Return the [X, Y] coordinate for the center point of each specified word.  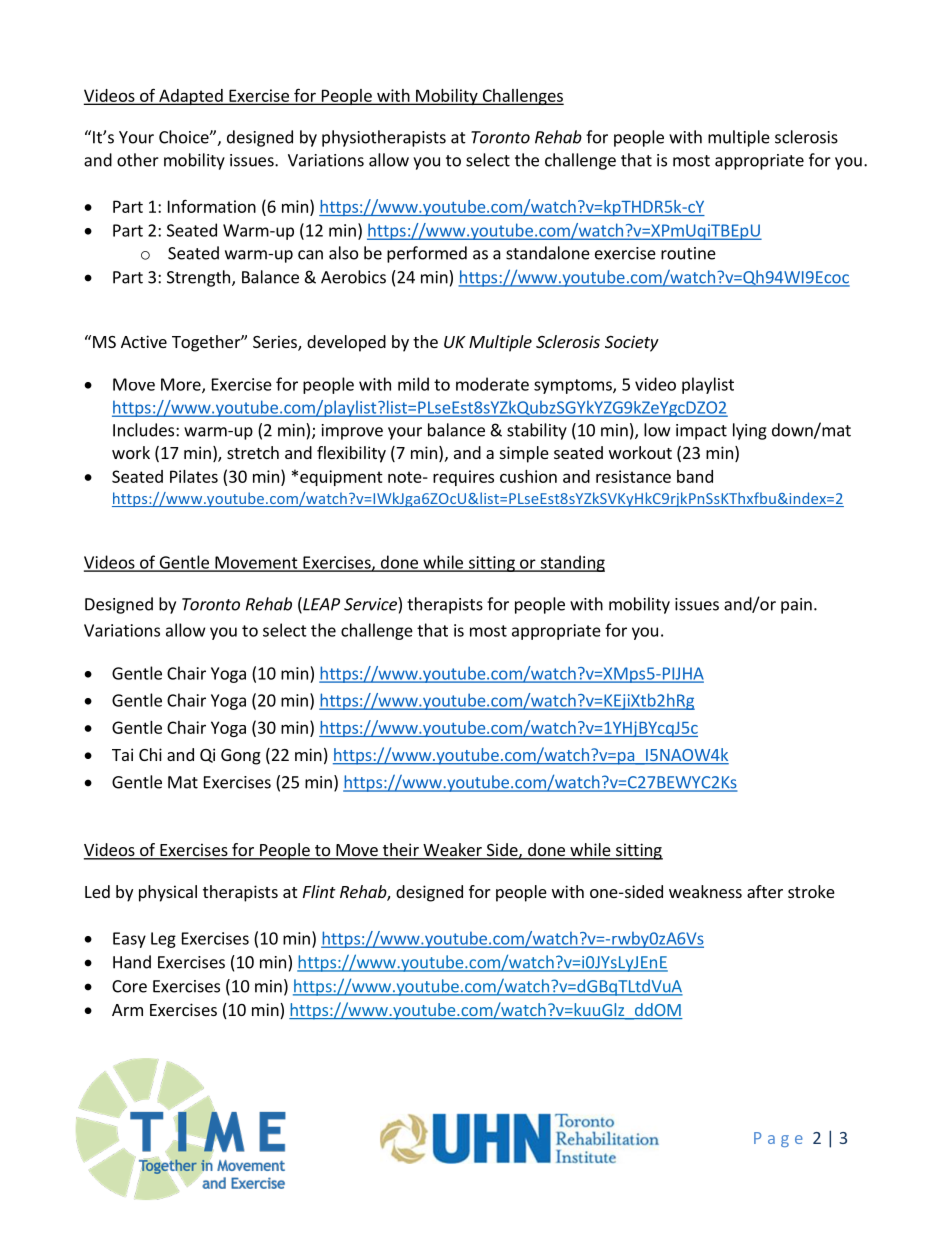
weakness [705, 891]
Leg [163, 940]
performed [427, 254]
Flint [319, 891]
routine [688, 253]
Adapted [191, 97]
